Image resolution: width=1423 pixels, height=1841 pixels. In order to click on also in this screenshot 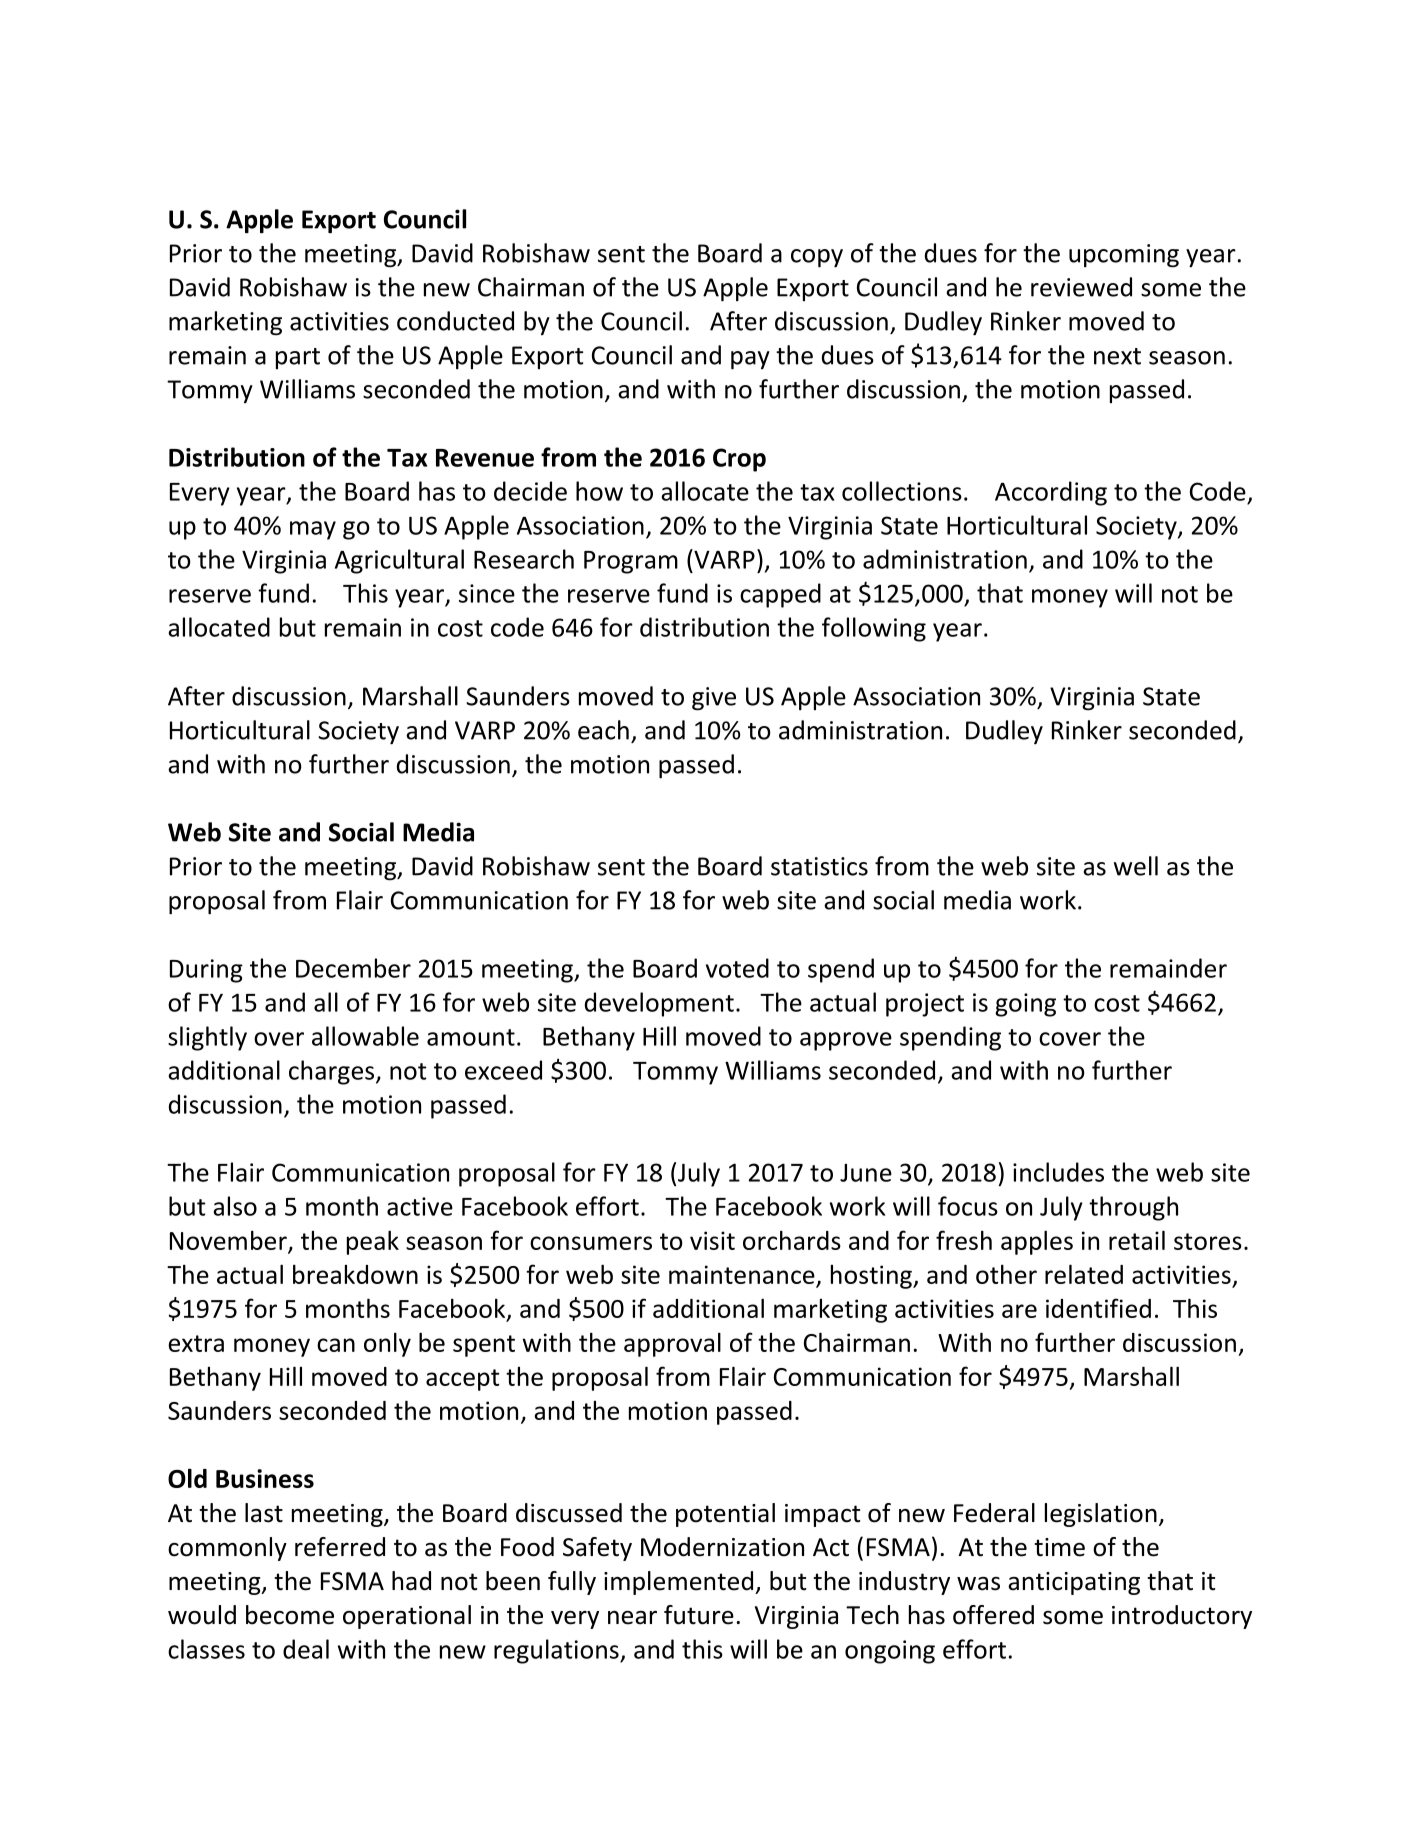, I will do `click(235, 1206)`.
